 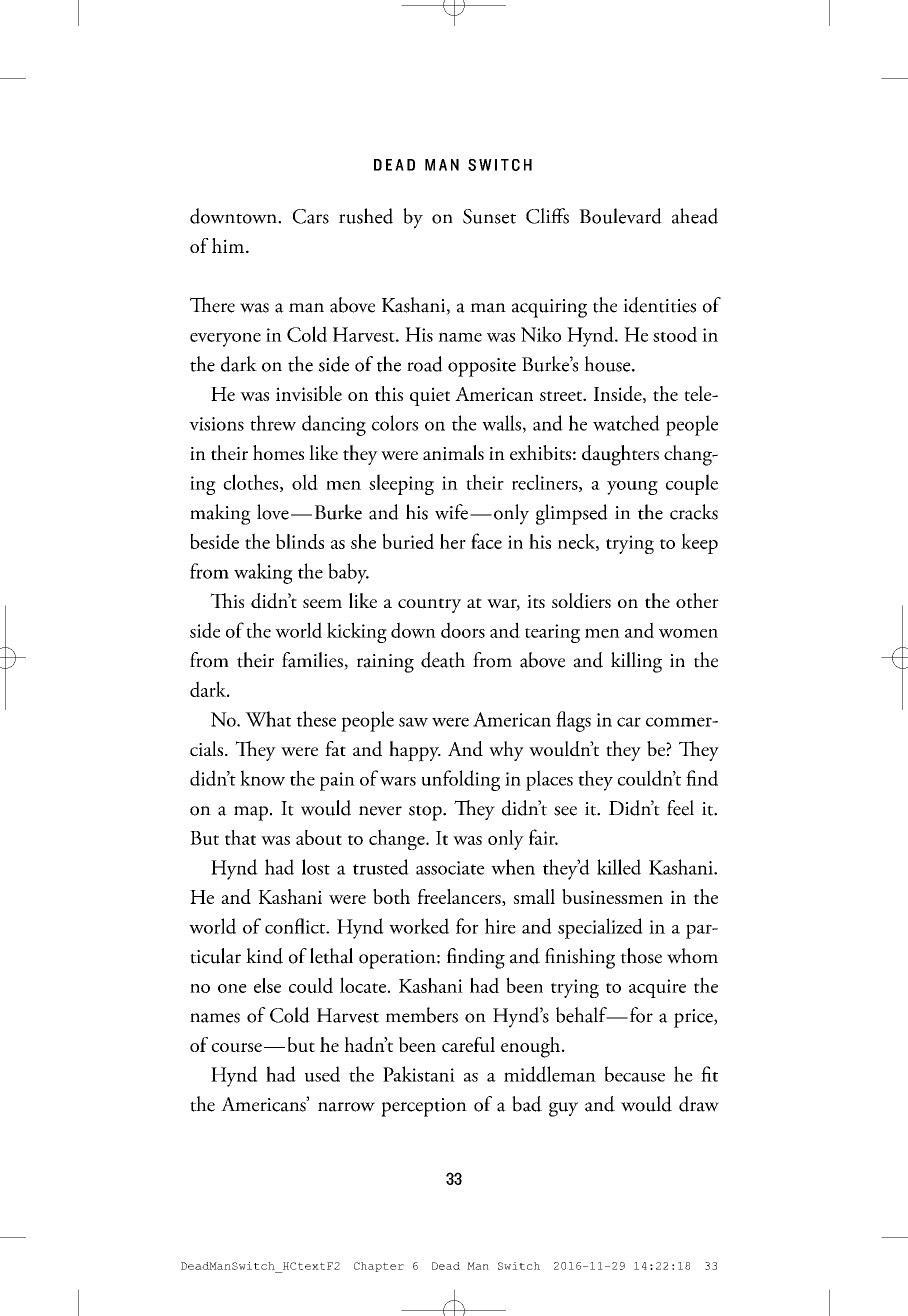 What do you see at coordinates (379, 1267) in the screenshot?
I see `Chapter` at bounding box center [379, 1267].
